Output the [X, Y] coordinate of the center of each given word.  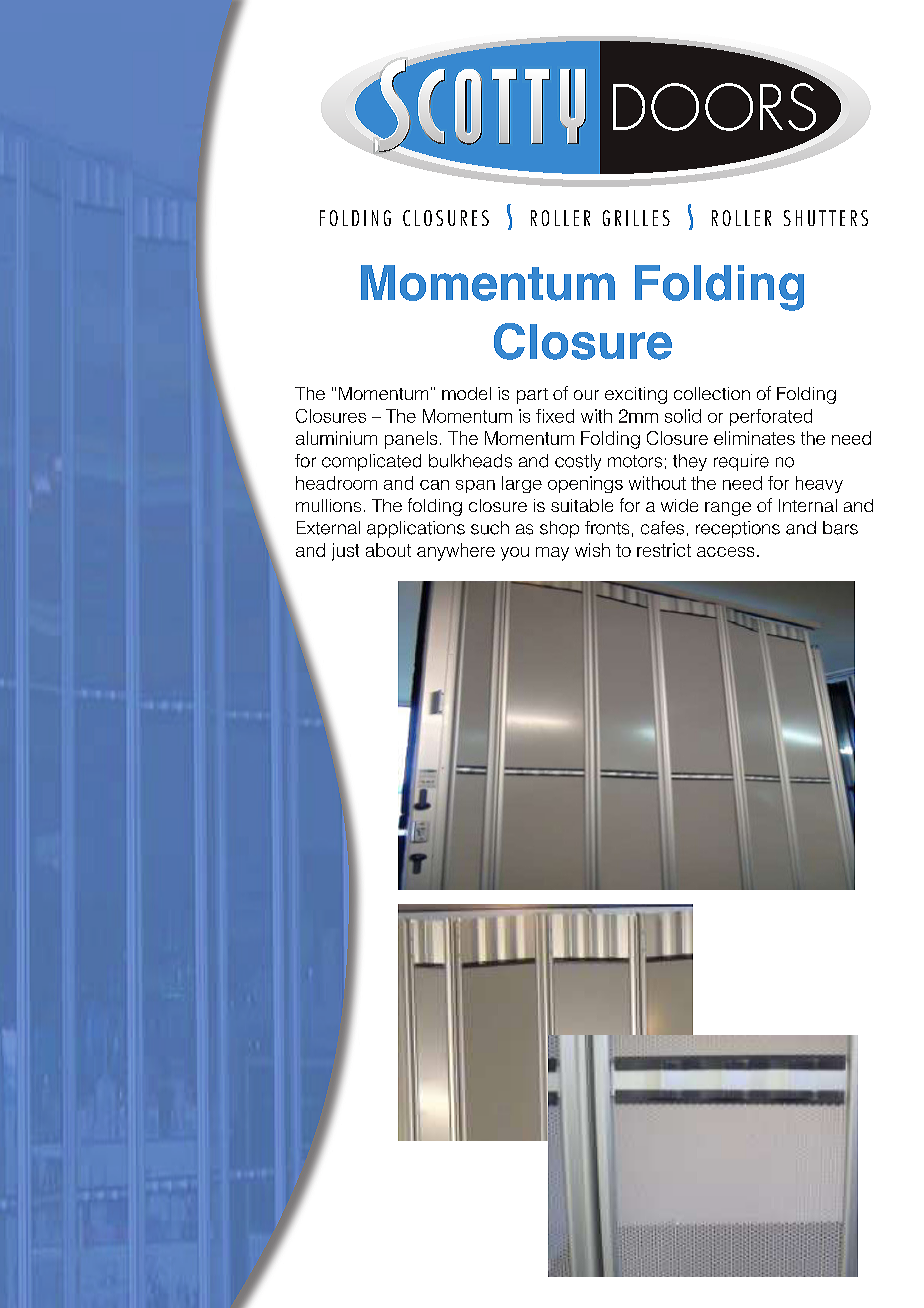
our [586, 395]
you [515, 554]
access [725, 552]
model [466, 393]
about [388, 550]
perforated [771, 417]
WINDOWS [743, 774]
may [552, 554]
